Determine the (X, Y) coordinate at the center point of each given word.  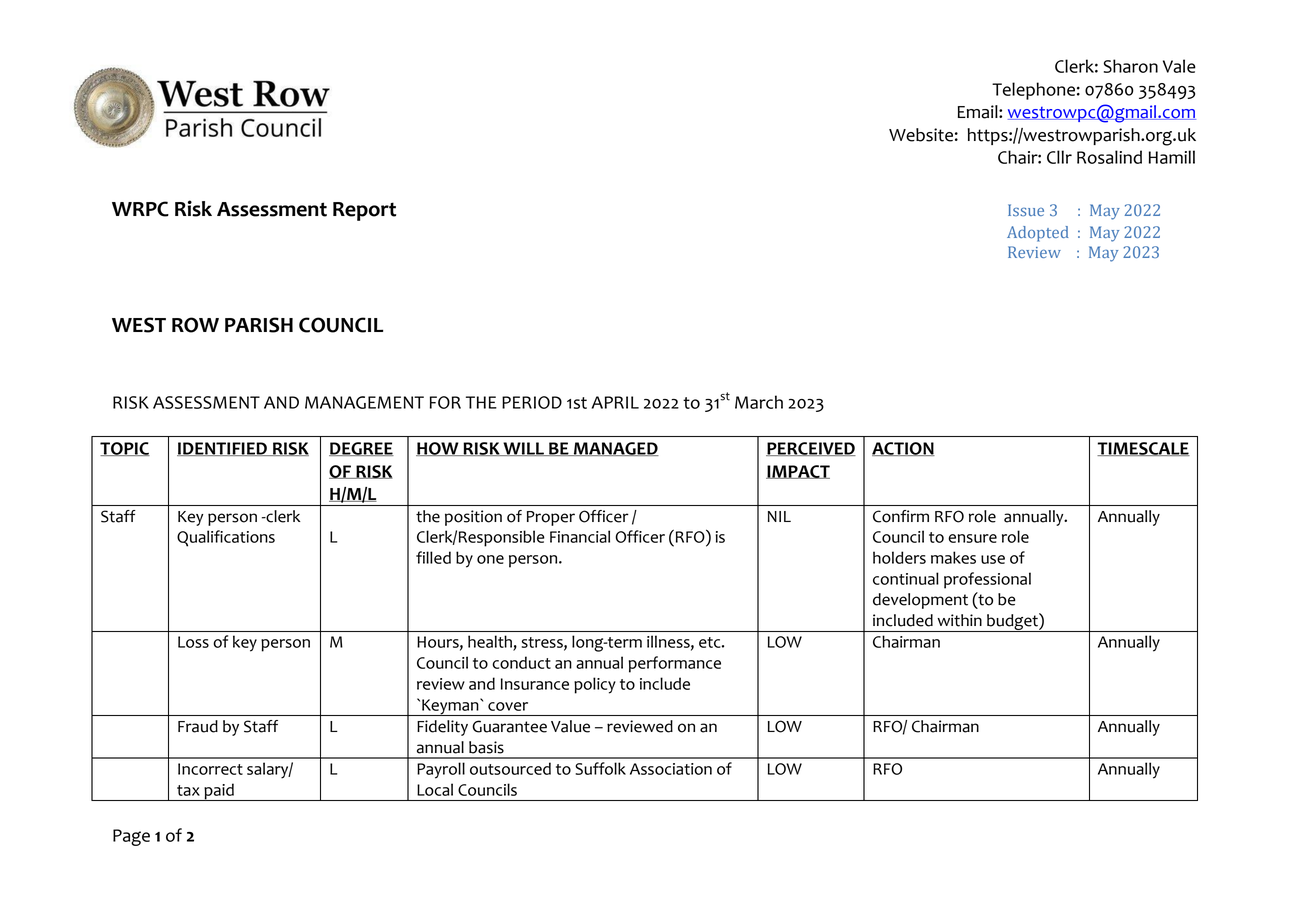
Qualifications (226, 538)
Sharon (1131, 66)
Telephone (1033, 91)
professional (987, 580)
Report (364, 211)
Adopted (1037, 234)
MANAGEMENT (364, 402)
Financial (580, 536)
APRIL (615, 402)
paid (219, 792)
